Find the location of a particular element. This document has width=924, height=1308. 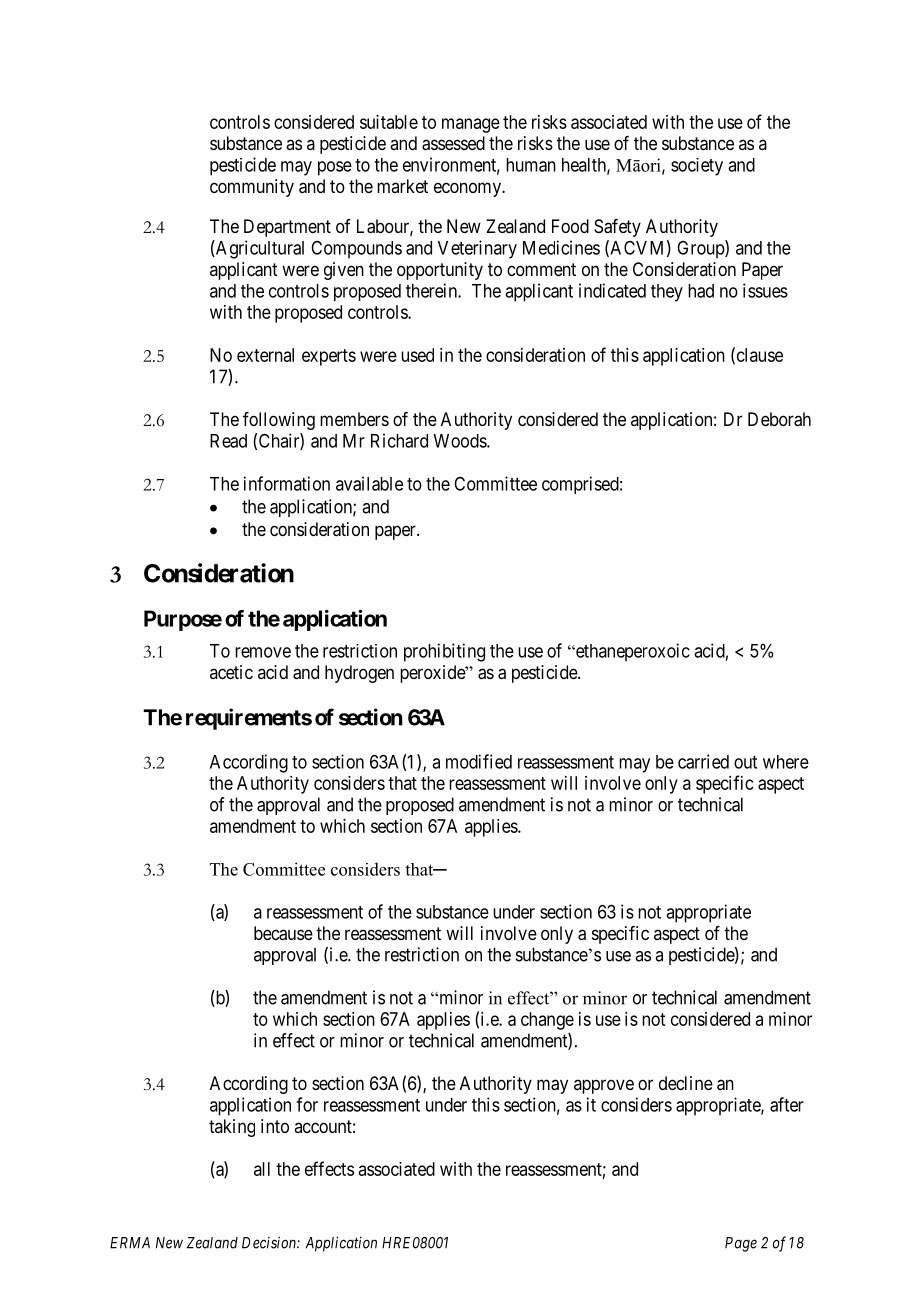

because is located at coordinates (283, 933).
